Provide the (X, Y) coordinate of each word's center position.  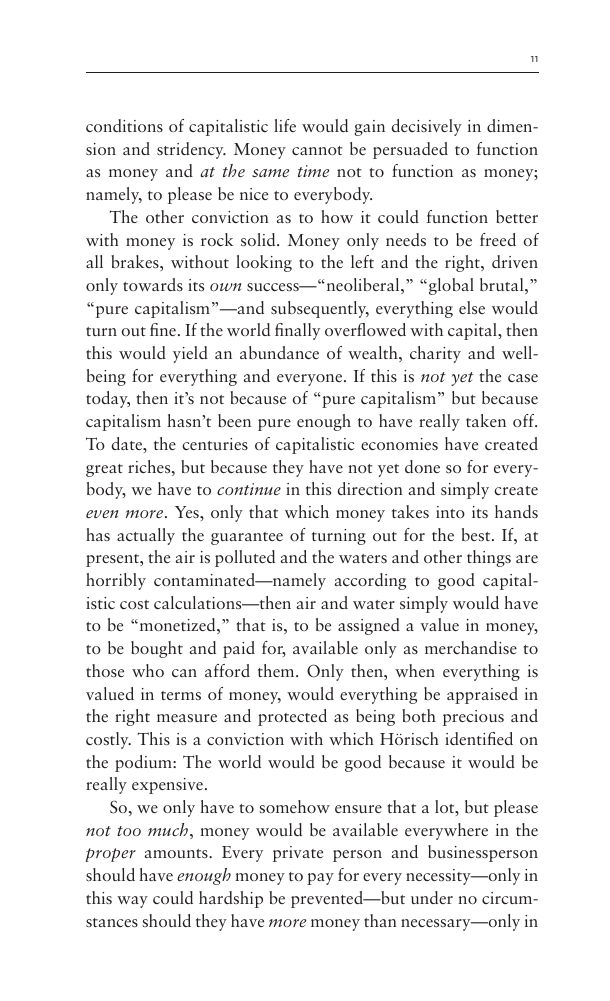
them (277, 670)
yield (190, 354)
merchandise (471, 647)
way (132, 902)
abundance (279, 352)
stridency (191, 150)
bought (157, 649)
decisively (426, 127)
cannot (317, 150)
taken (486, 420)
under (432, 897)
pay (320, 879)
